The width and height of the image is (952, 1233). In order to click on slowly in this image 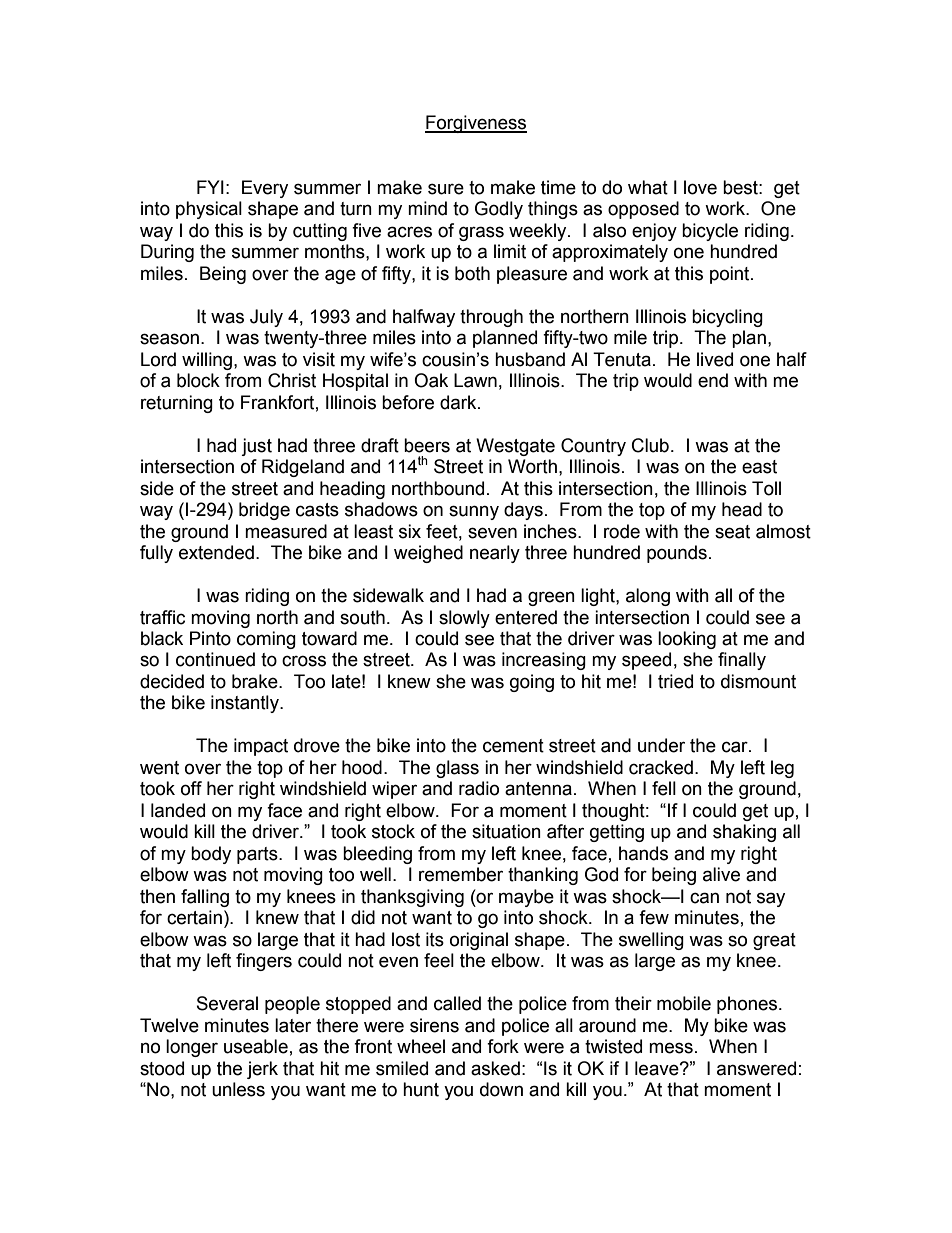, I will do `click(464, 619)`.
